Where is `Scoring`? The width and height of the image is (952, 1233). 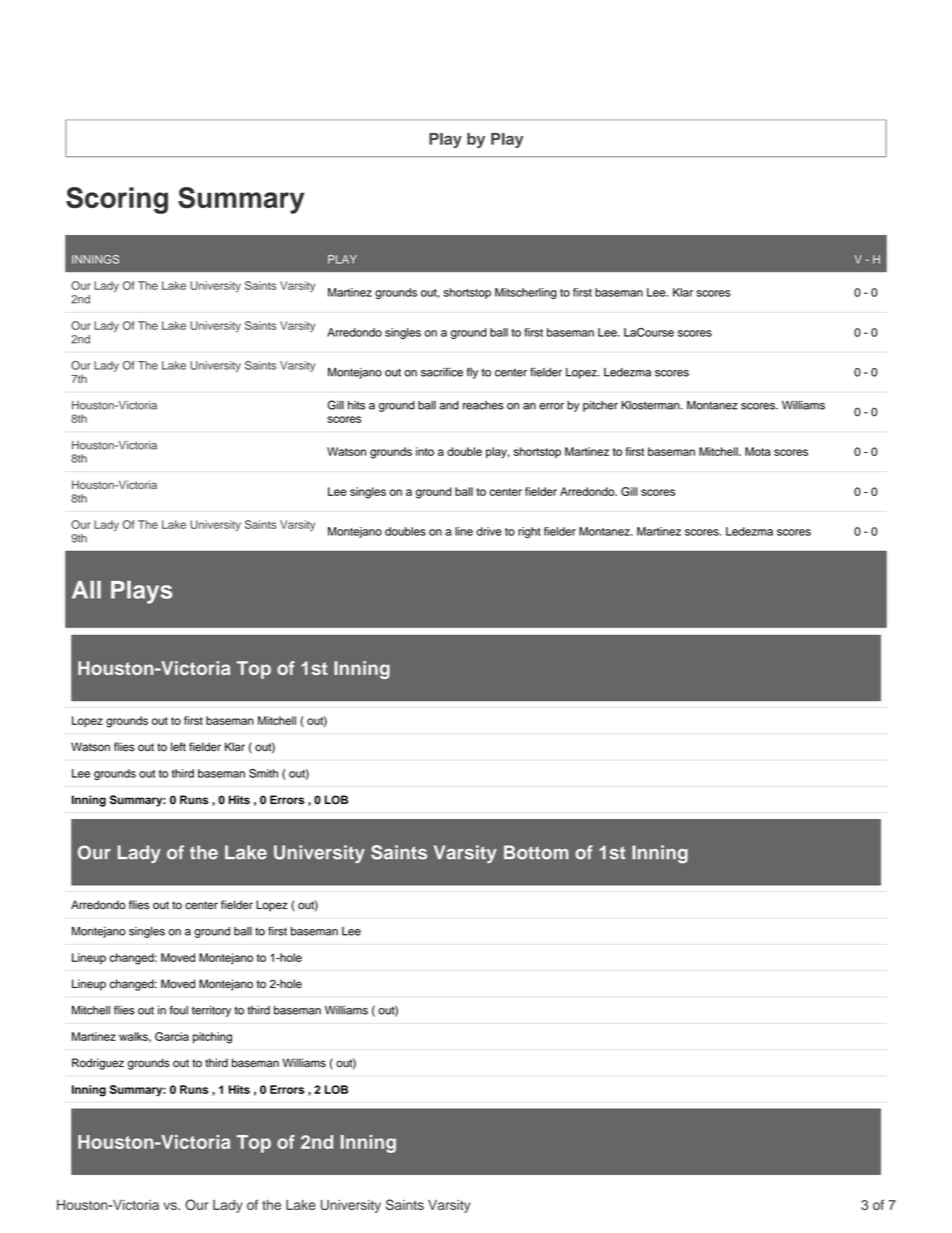
Scoring is located at coordinates (117, 200).
